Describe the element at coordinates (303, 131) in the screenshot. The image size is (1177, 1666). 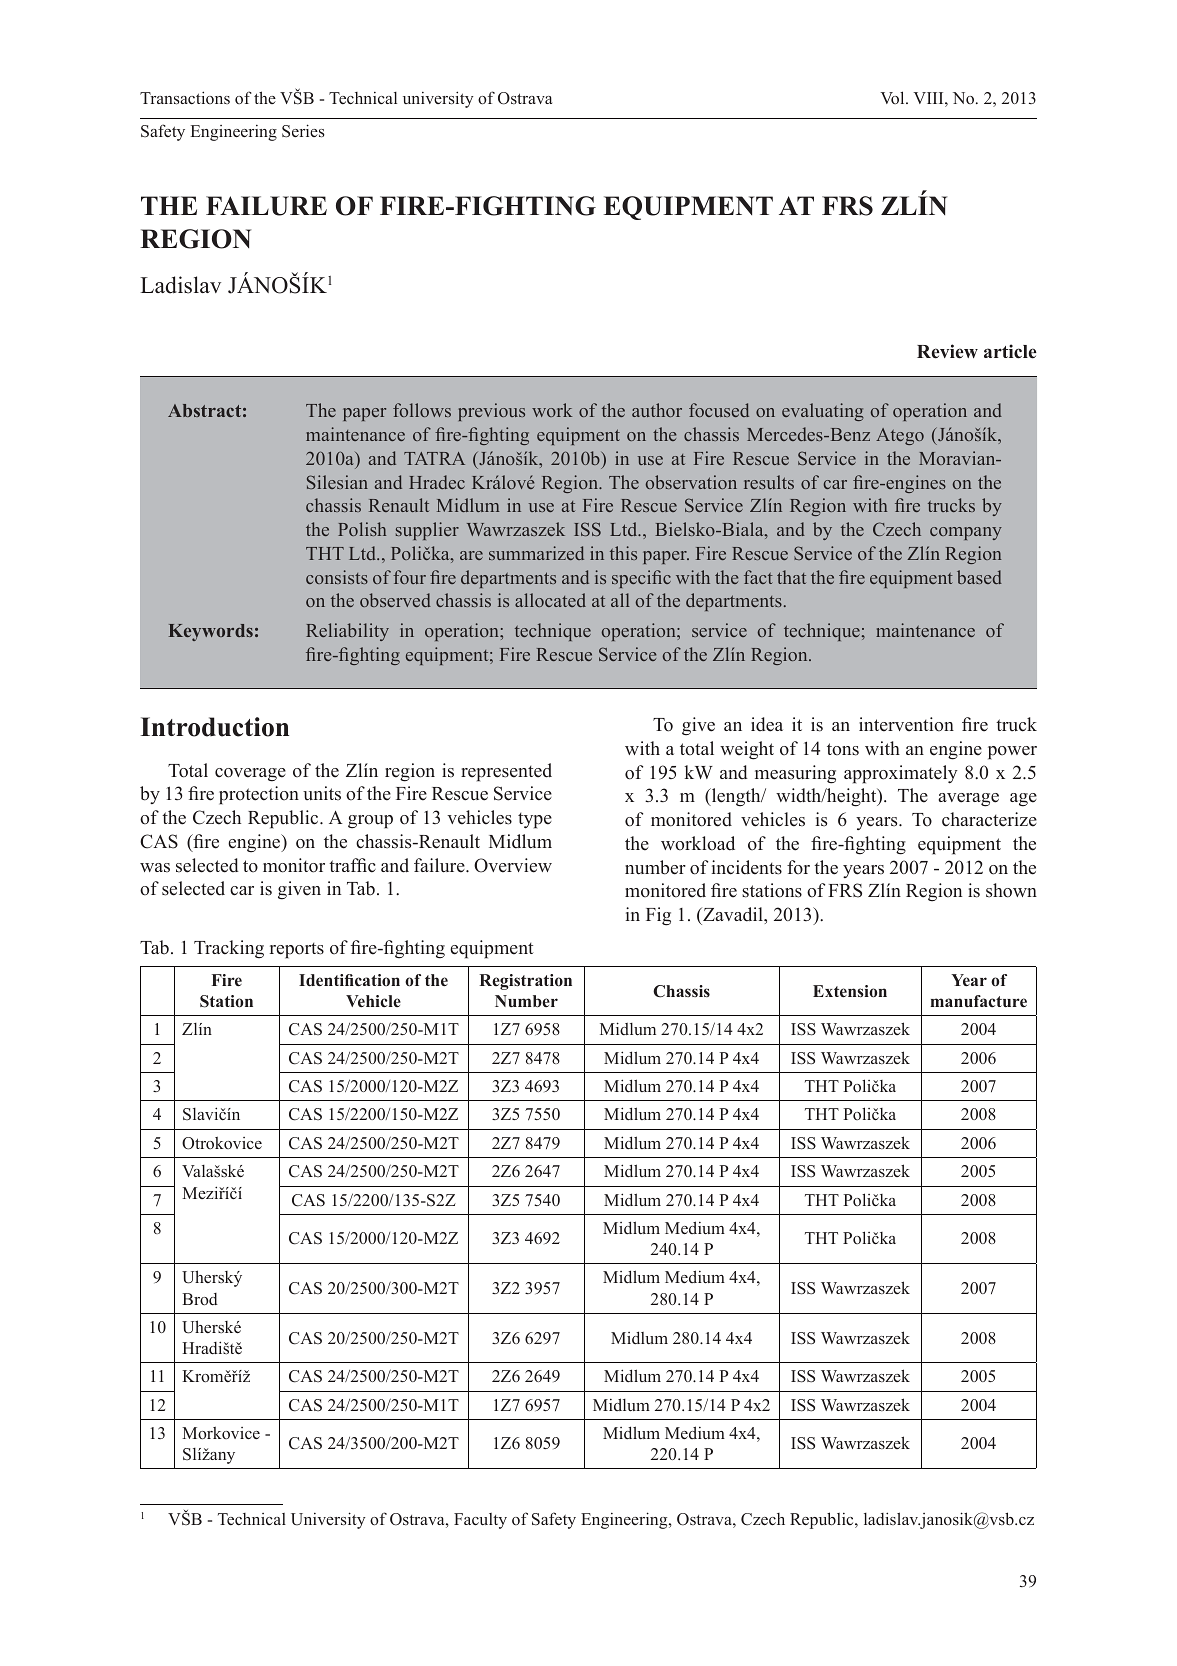
I see `Series` at that location.
